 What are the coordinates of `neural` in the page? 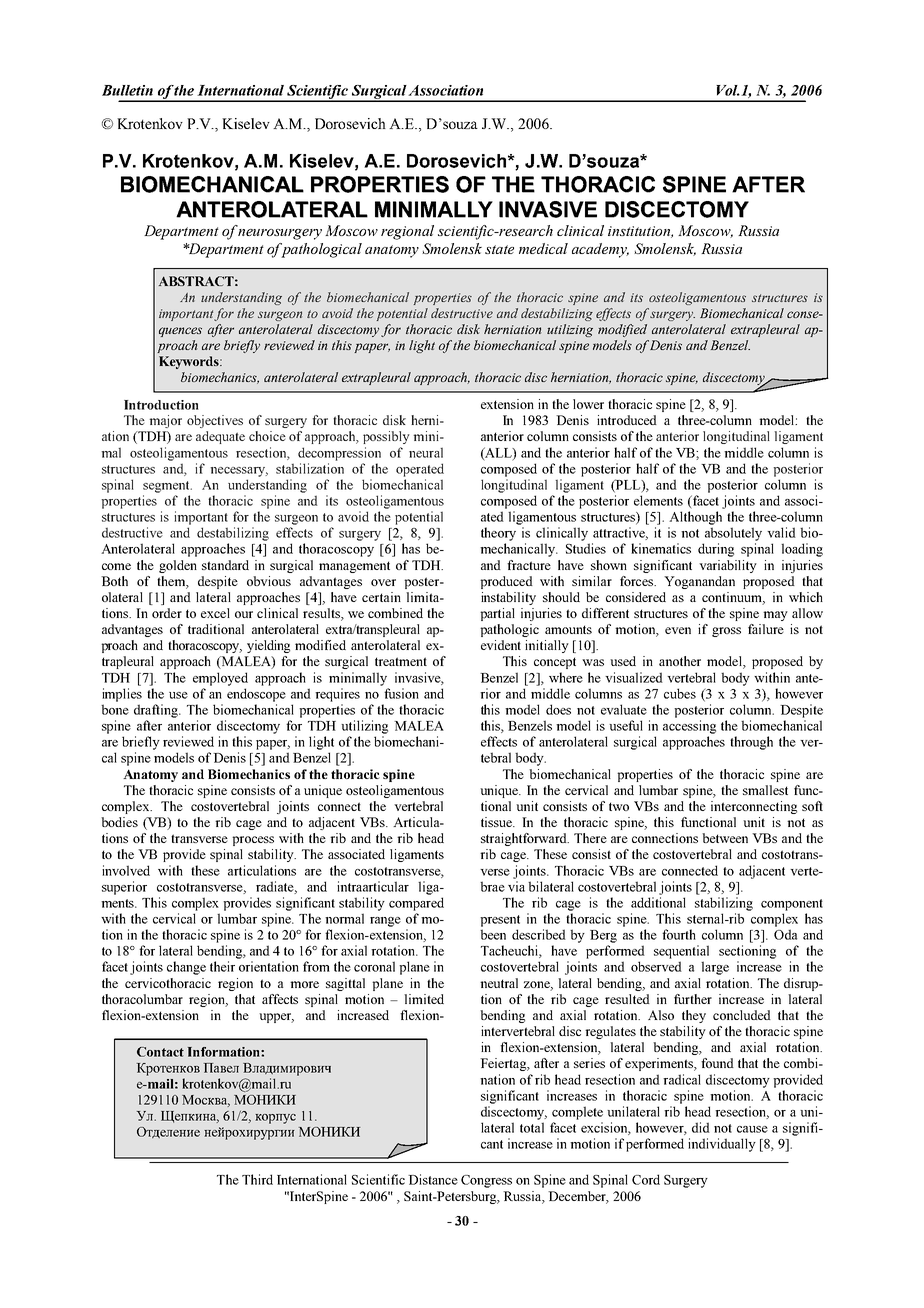 It's located at (426, 453).
